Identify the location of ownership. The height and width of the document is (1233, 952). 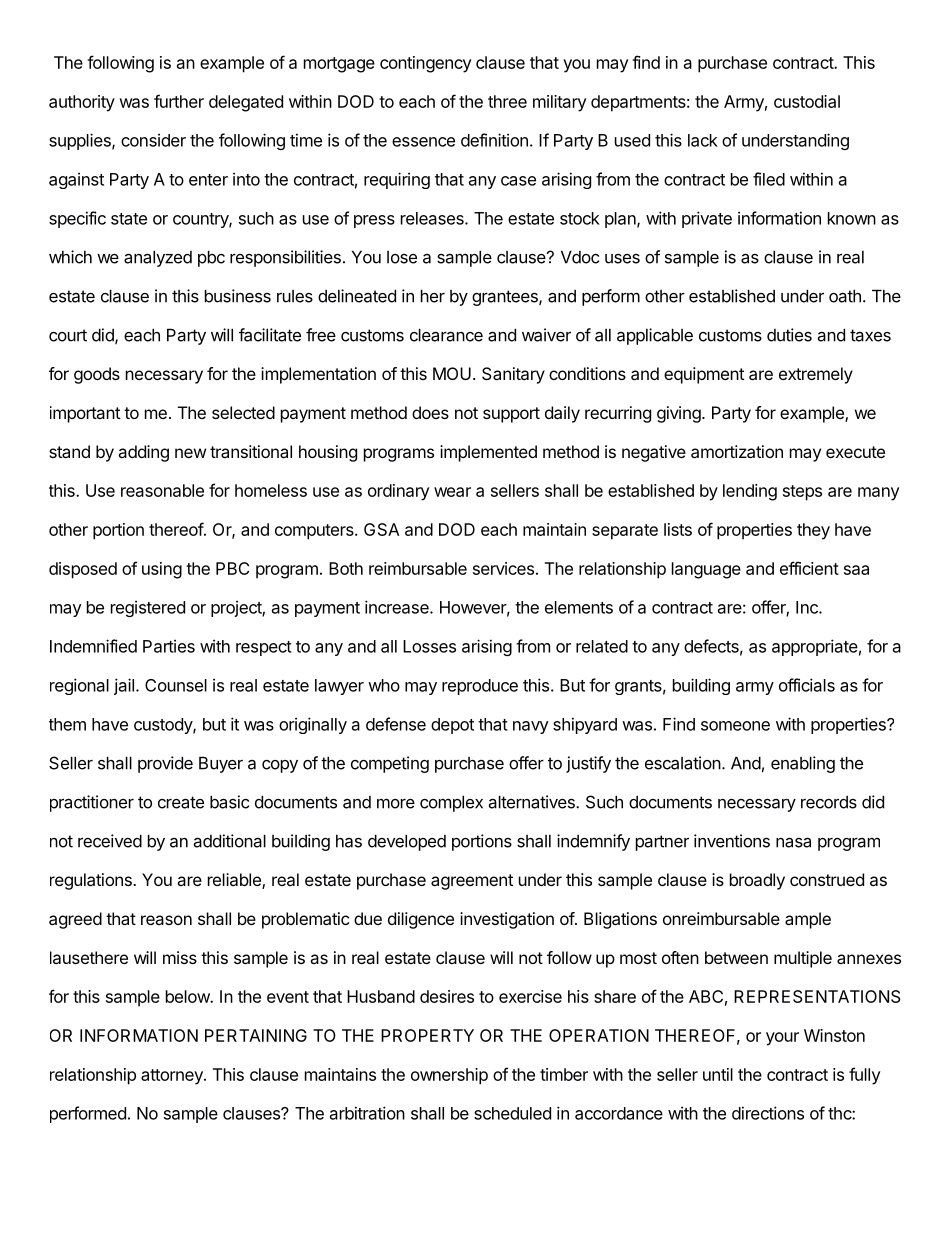
(449, 1076).
